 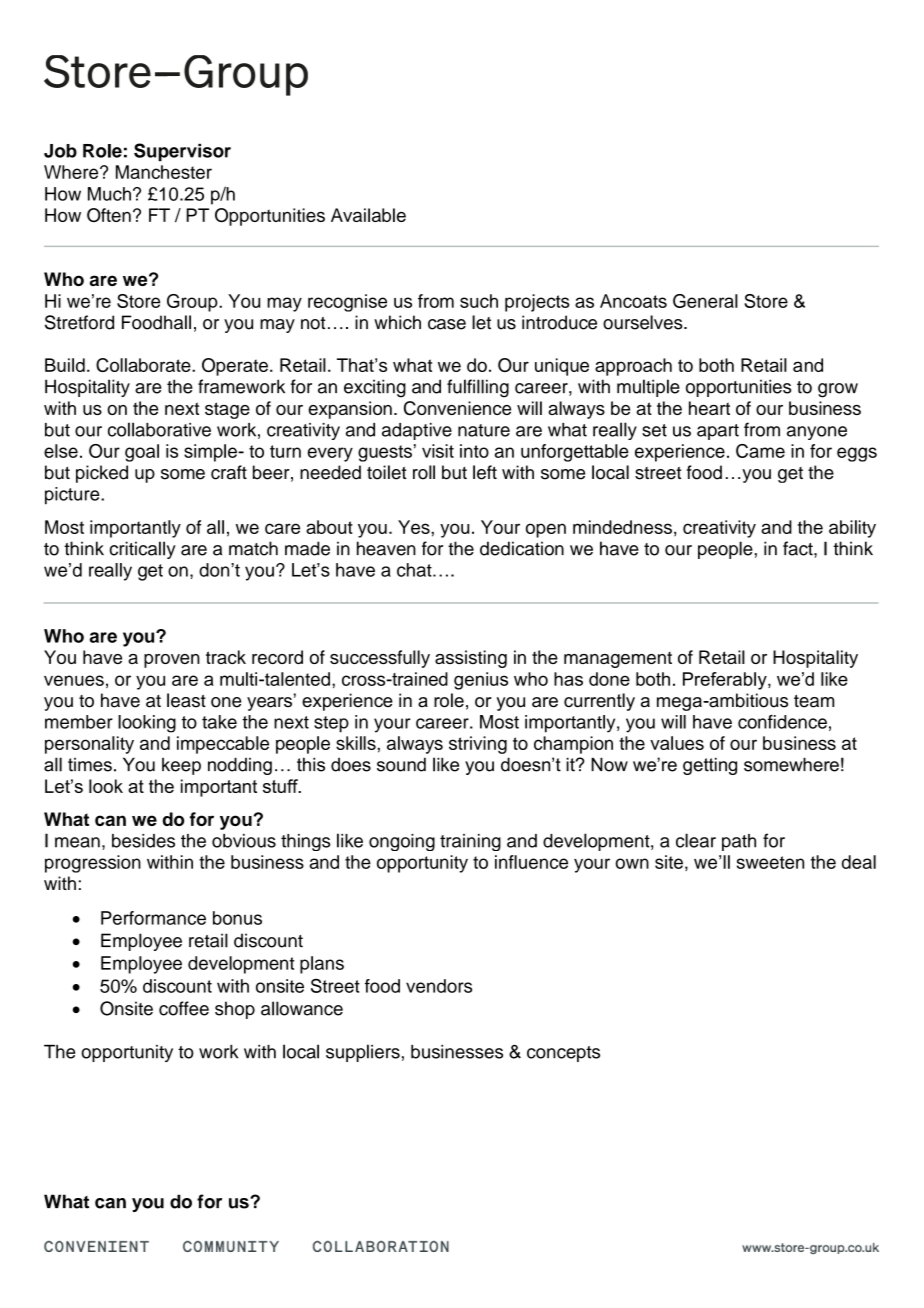 What do you see at coordinates (184, 1008) in the document?
I see `coffee` at bounding box center [184, 1008].
